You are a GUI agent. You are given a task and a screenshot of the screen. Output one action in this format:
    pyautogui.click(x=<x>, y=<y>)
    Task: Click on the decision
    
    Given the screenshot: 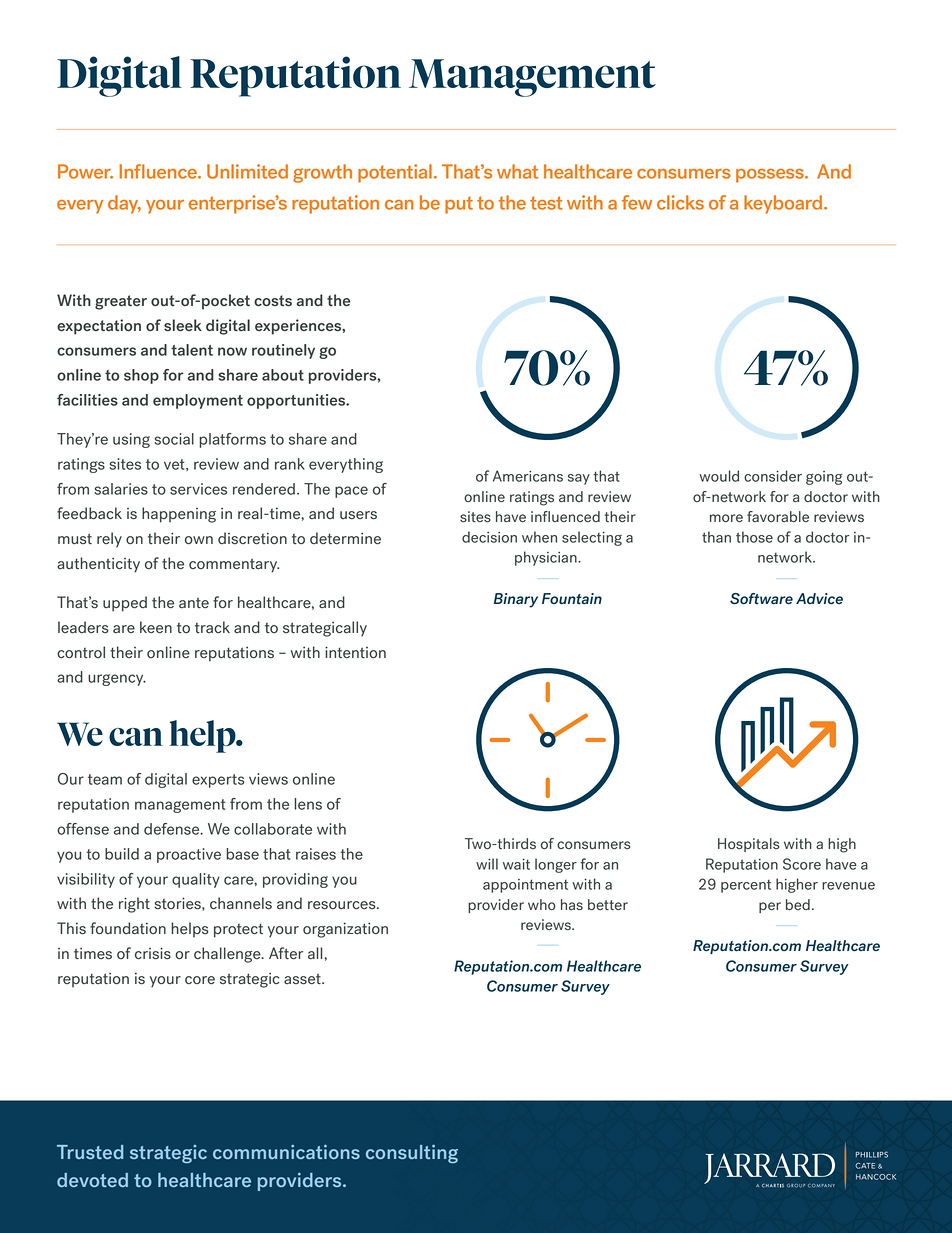 What is the action you would take?
    pyautogui.click(x=489, y=537)
